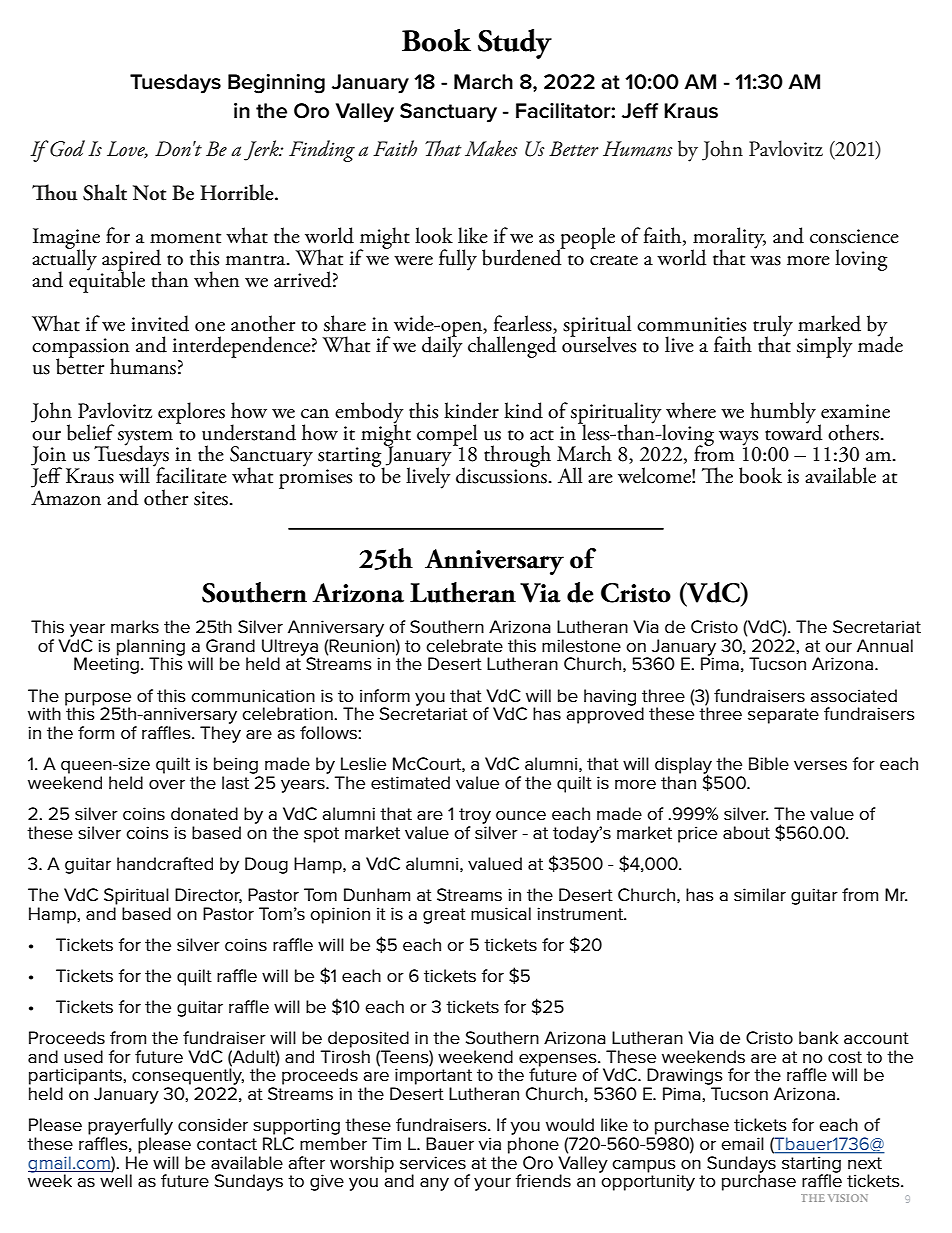  I want to click on morality, so click(728, 239).
